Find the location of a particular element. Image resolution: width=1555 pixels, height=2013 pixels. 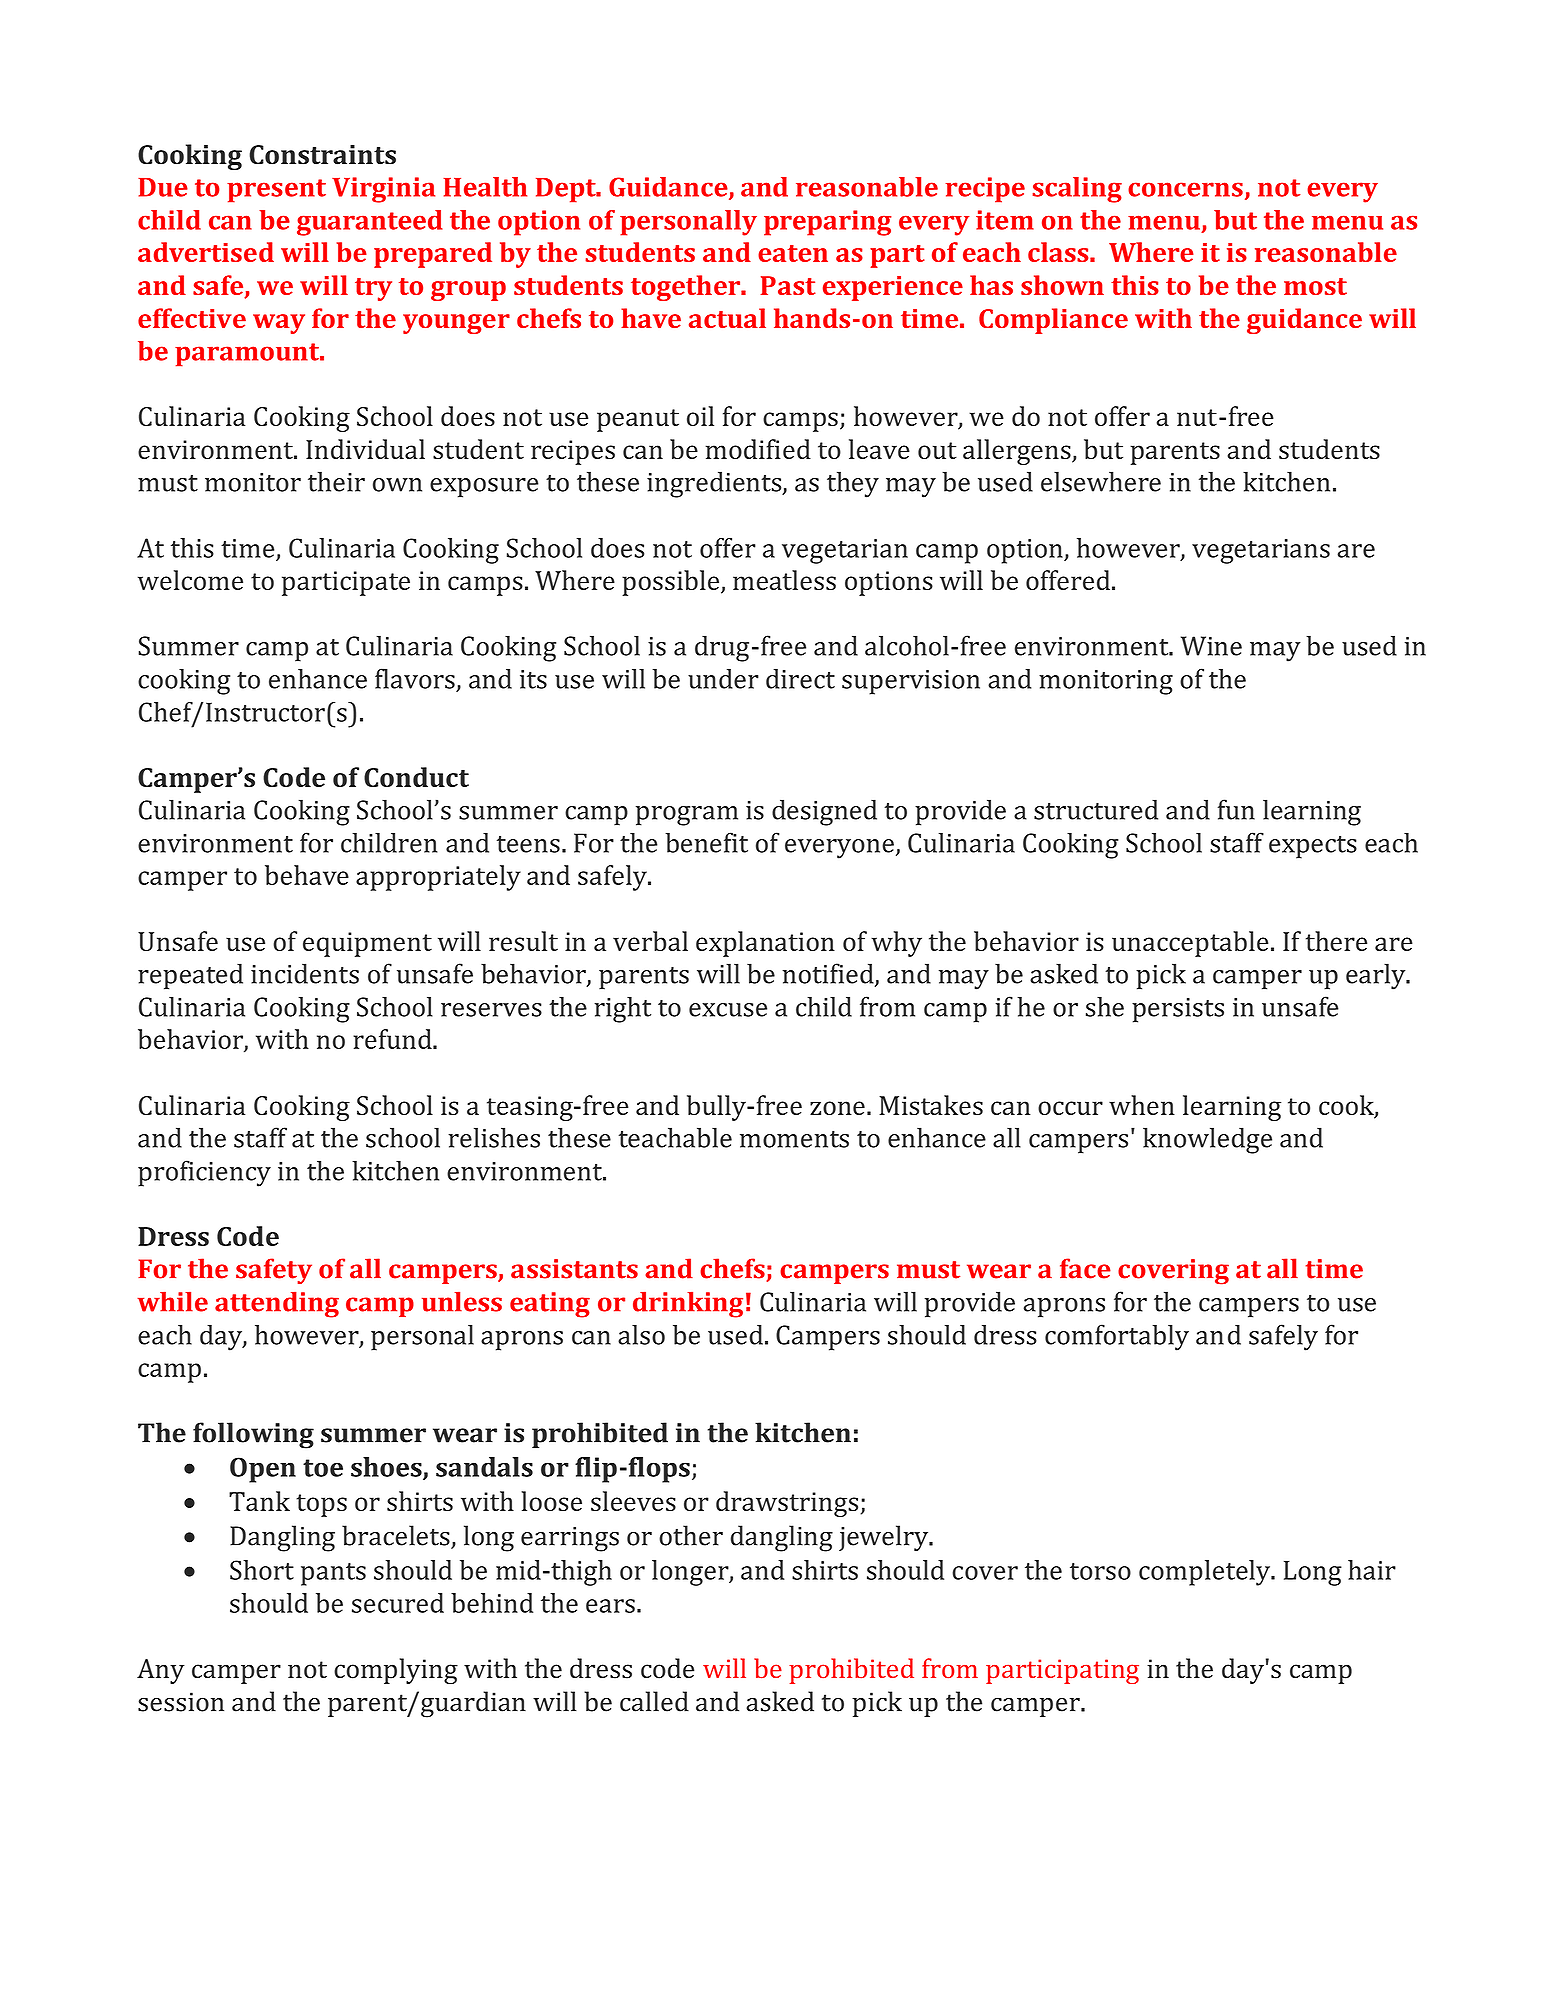

equipment is located at coordinates (367, 944).
